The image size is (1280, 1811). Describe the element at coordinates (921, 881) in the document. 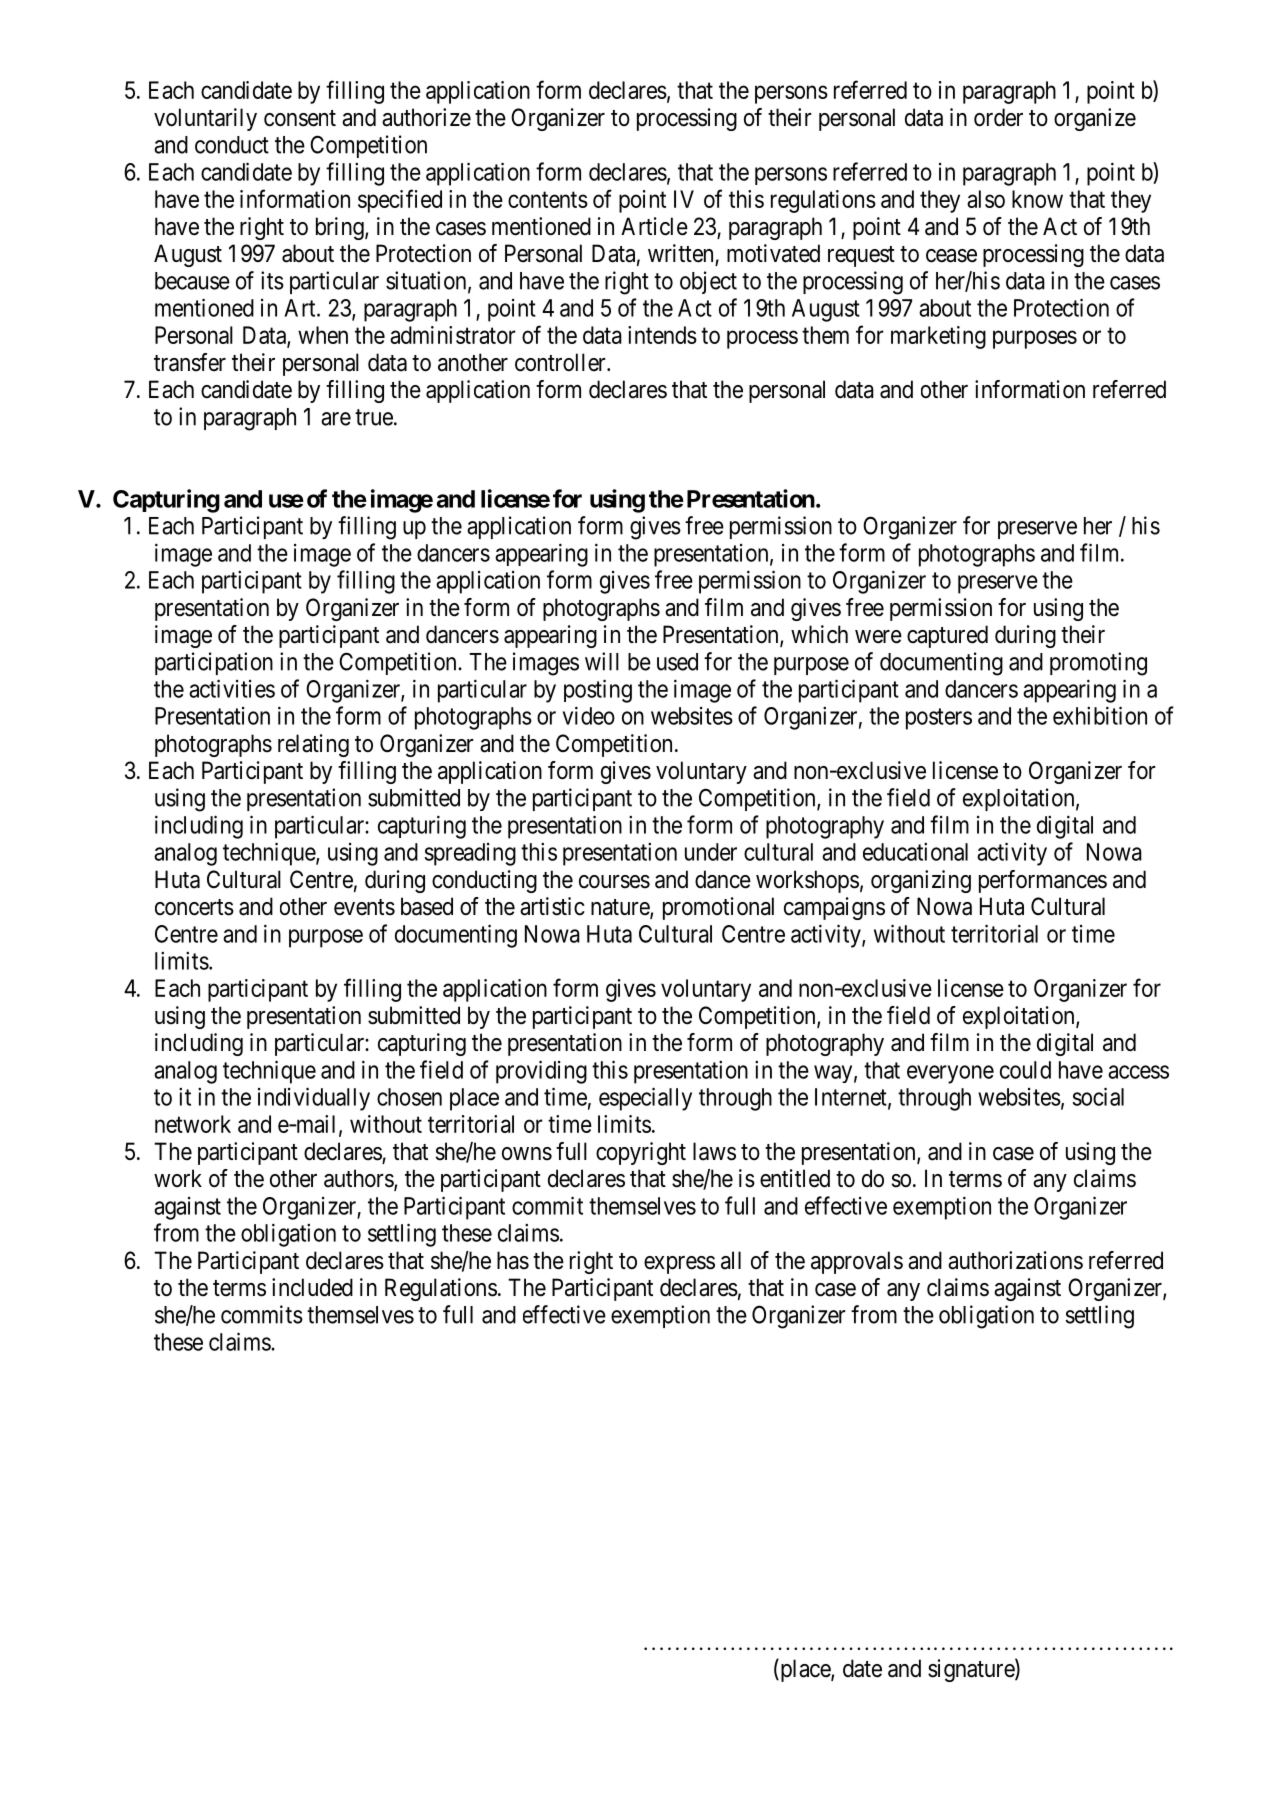

I see `organizing` at that location.
